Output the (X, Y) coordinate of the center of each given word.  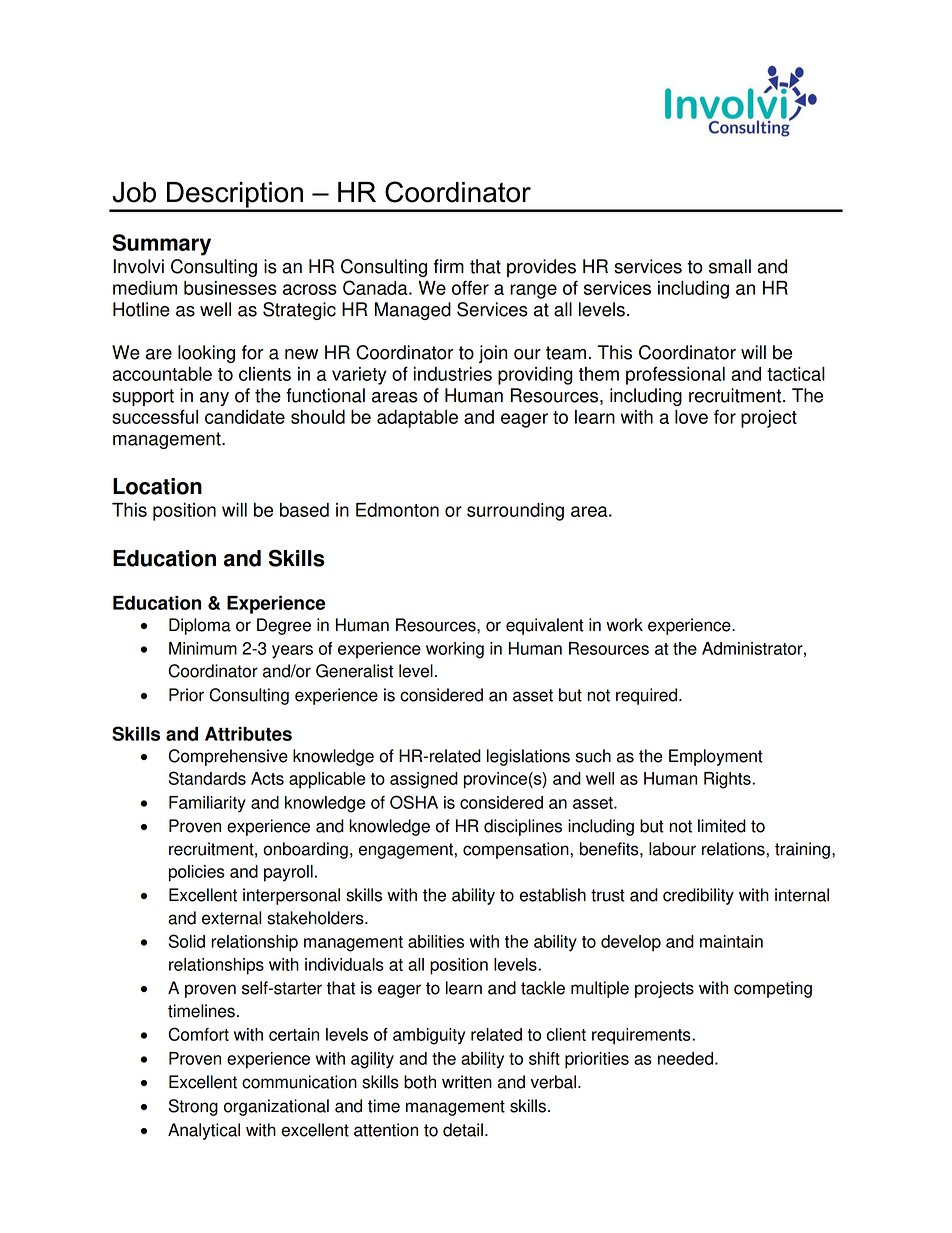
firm (449, 266)
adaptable (417, 419)
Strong (193, 1107)
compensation (517, 850)
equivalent (545, 626)
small (730, 266)
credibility (698, 896)
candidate (245, 417)
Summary (161, 245)
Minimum (203, 648)
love (691, 417)
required (648, 696)
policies (197, 873)
